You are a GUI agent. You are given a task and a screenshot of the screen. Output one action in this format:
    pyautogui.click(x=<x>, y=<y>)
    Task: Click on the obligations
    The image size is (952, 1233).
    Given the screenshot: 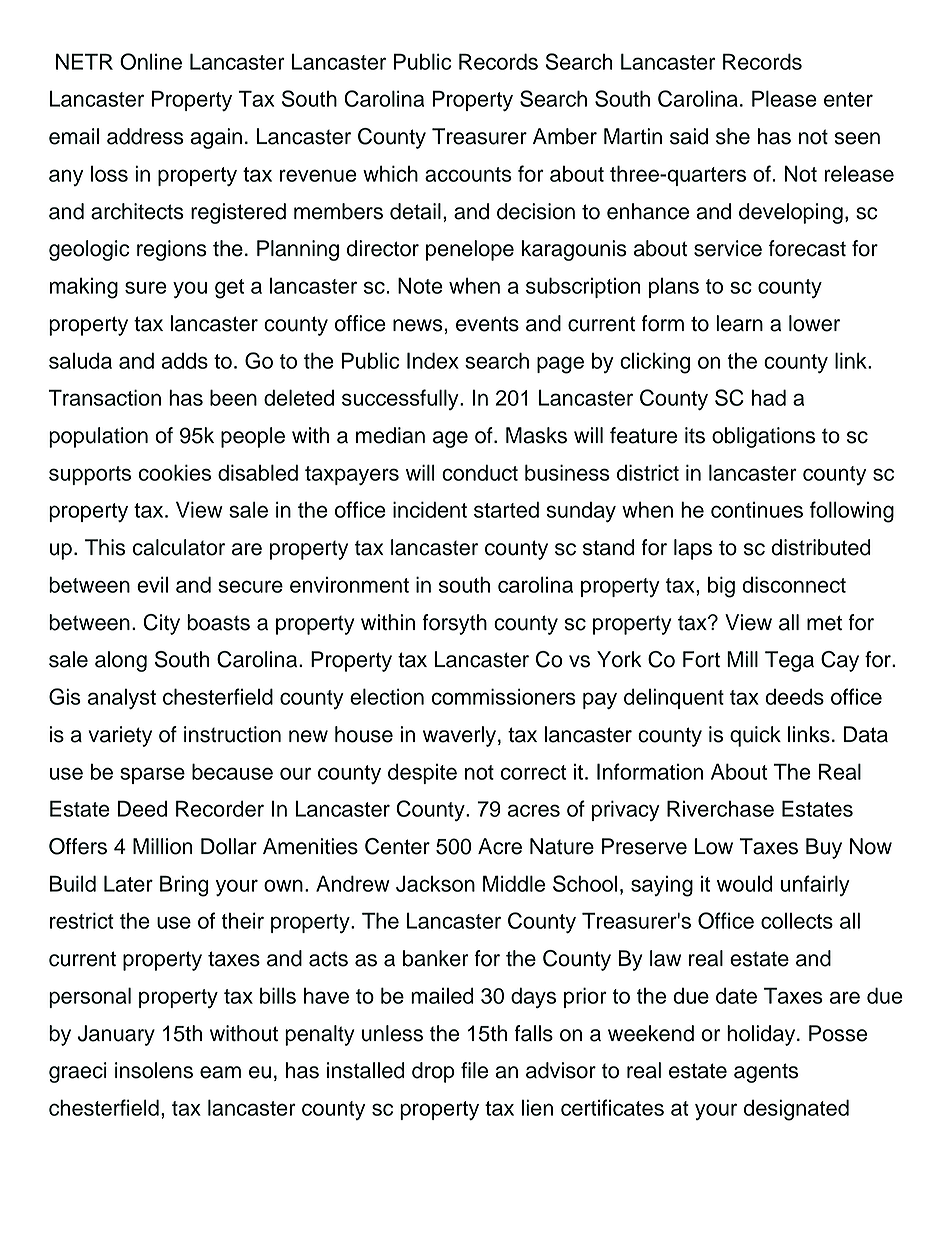 What is the action you would take?
    pyautogui.click(x=763, y=437)
